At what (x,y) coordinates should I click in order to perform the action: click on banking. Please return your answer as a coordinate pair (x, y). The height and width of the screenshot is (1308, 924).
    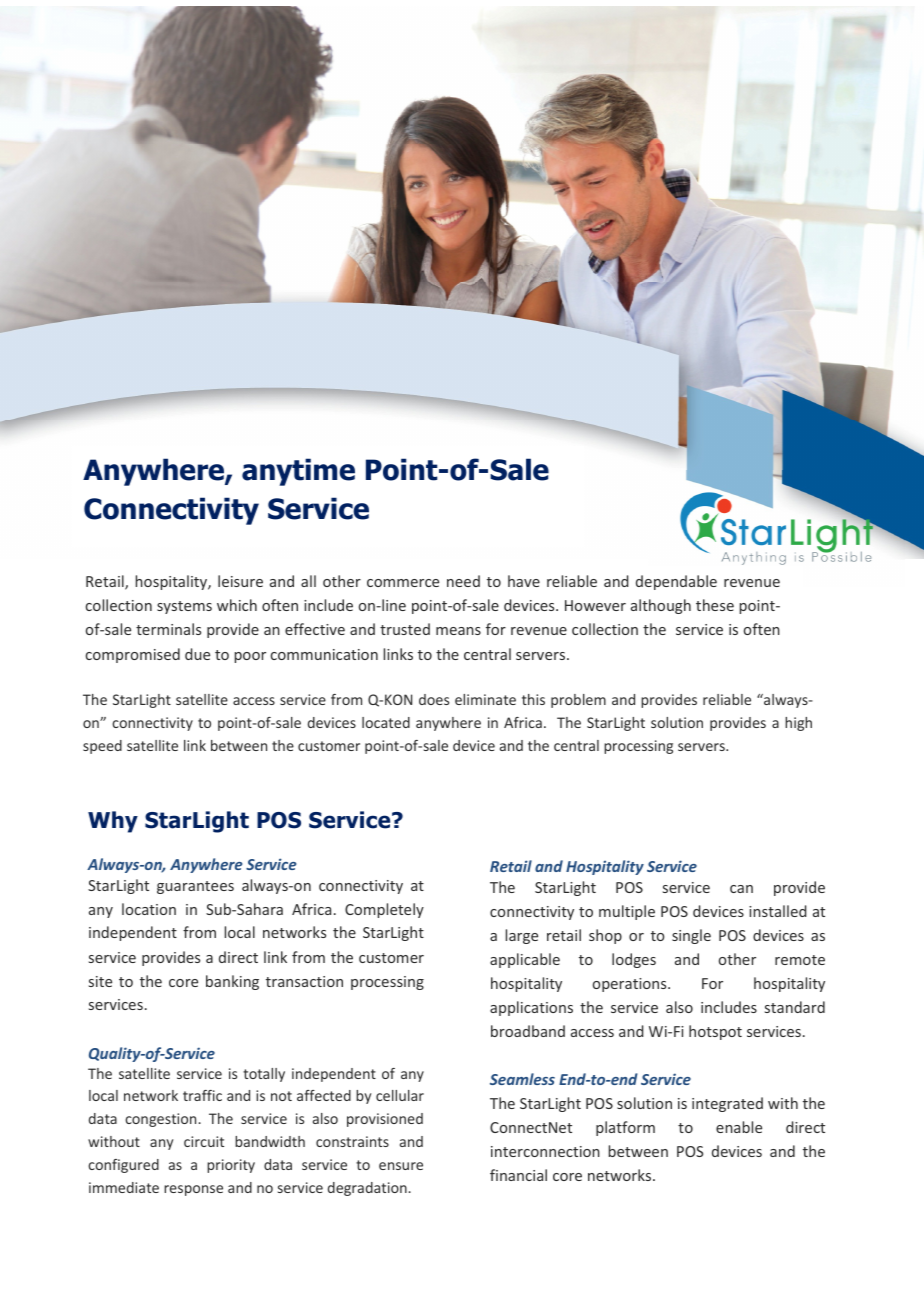
    Looking at the image, I should click on (232, 982).
